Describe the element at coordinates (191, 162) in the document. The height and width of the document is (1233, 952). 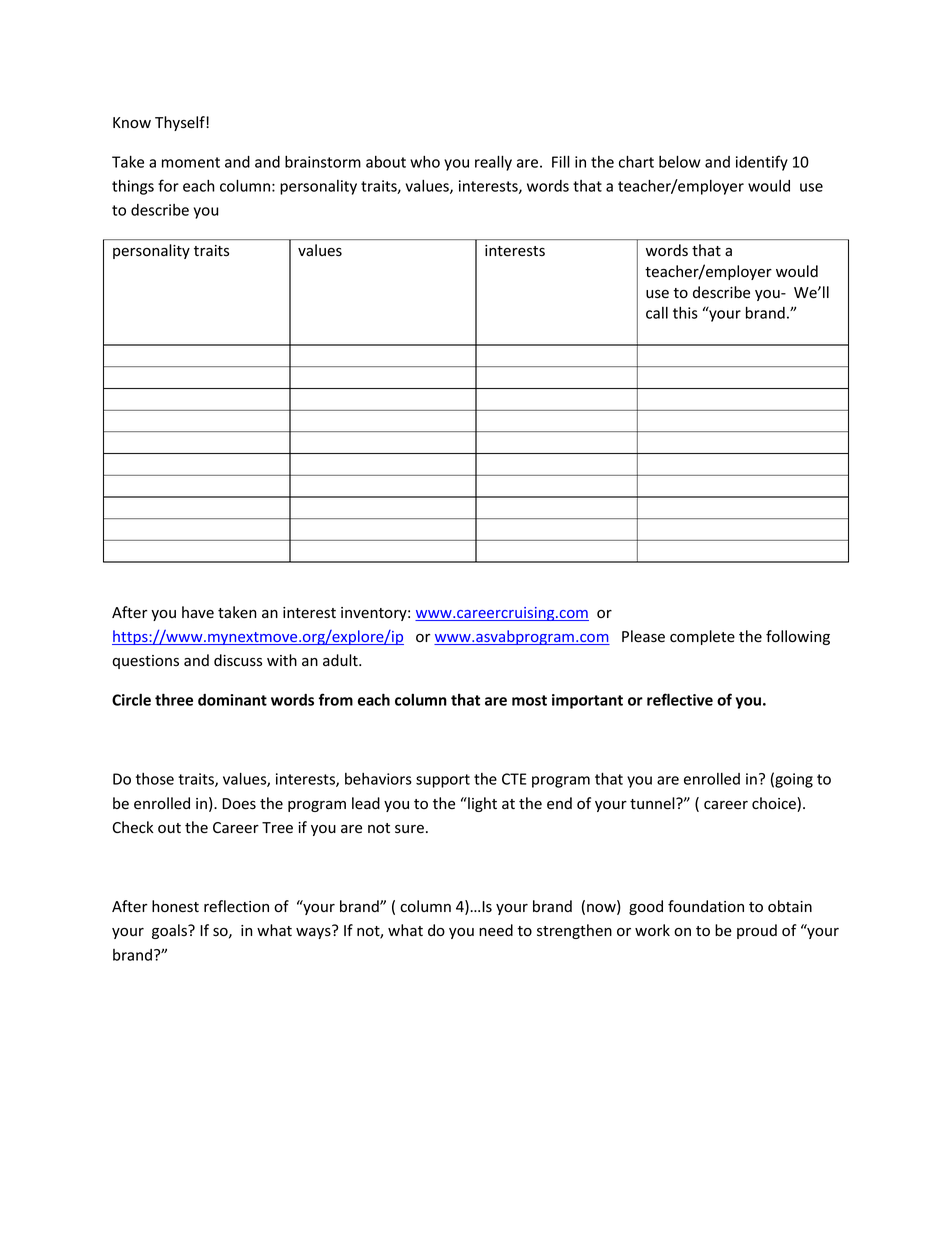
I see `moment` at that location.
